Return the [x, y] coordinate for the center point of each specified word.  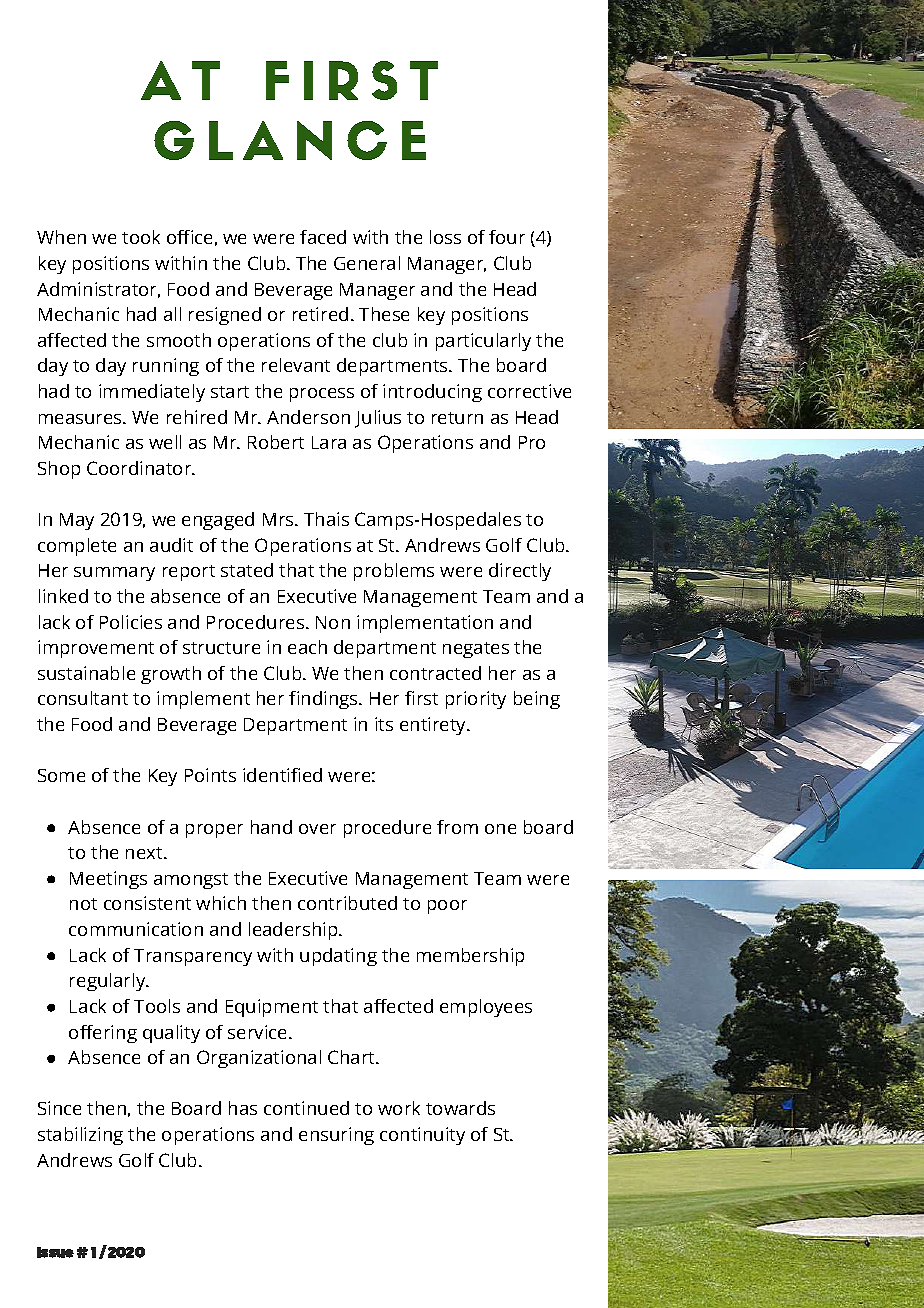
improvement [96, 649]
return [457, 418]
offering [103, 1034]
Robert [276, 442]
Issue [55, 1252]
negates [476, 650]
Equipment [272, 1008]
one [500, 829]
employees [486, 1008]
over [317, 829]
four [507, 237]
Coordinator [140, 468]
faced [323, 237]
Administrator [98, 290]
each [307, 647]
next [145, 853]
